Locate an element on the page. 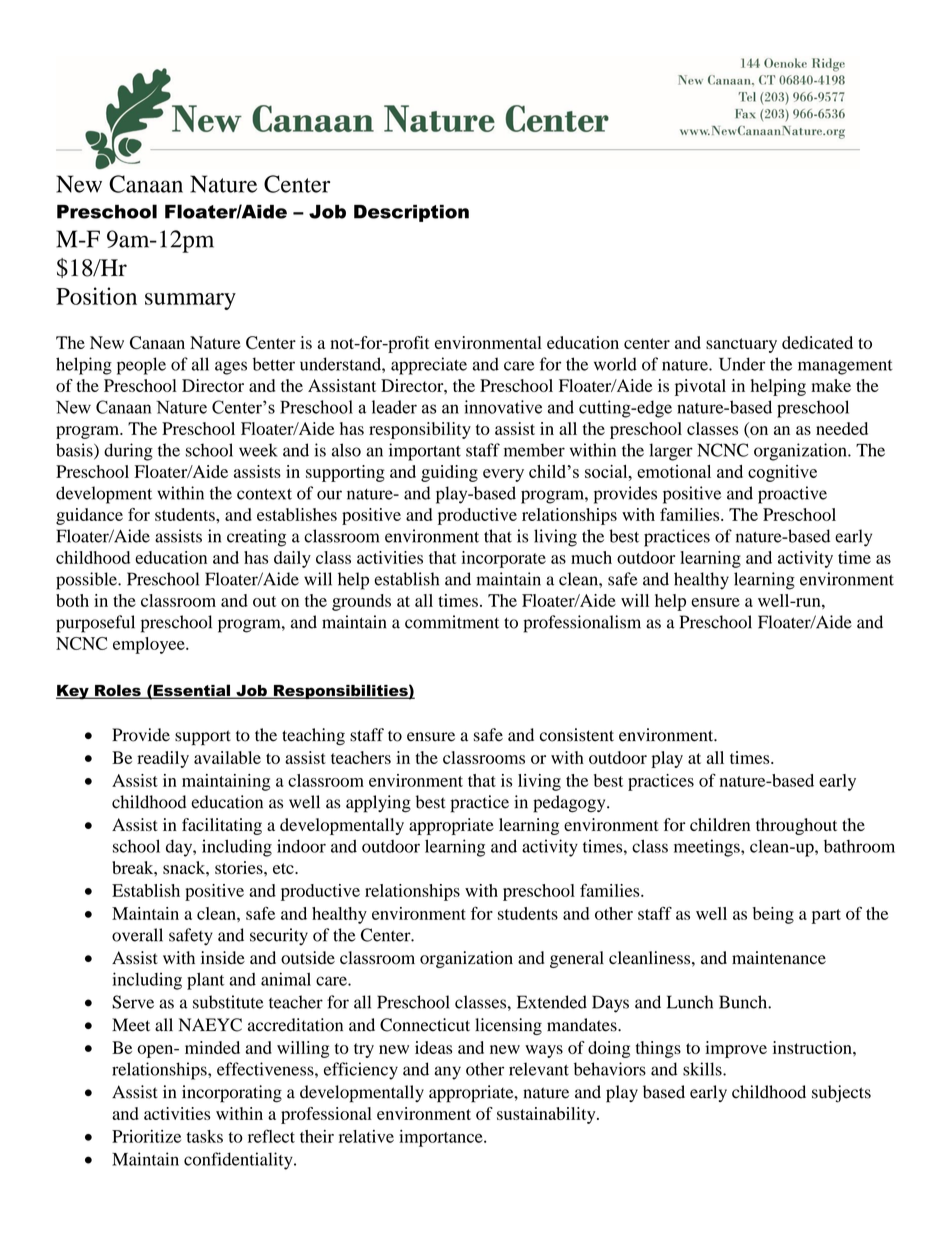 The height and width of the image is (1233, 952). summary is located at coordinates (190, 301).
